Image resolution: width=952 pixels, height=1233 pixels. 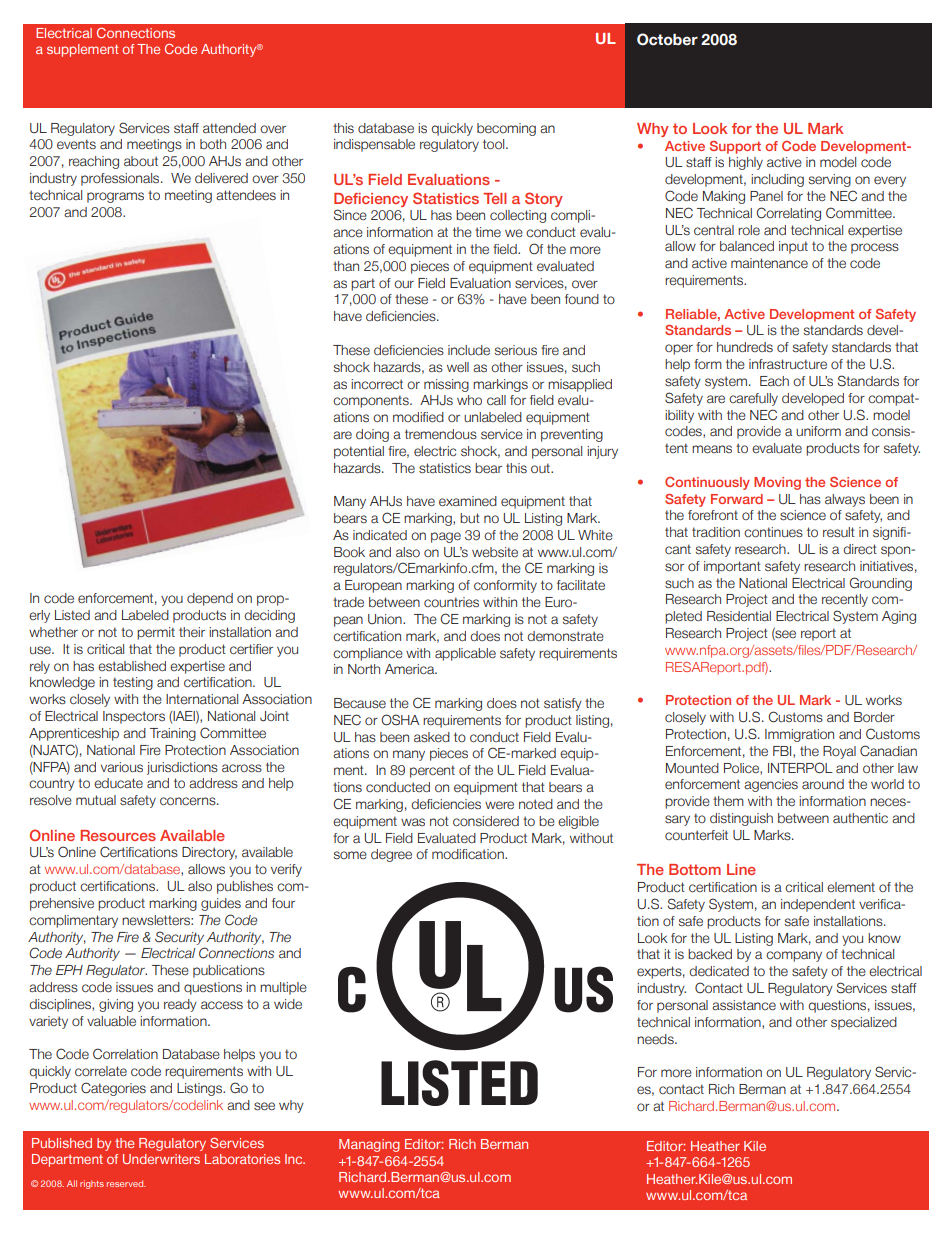 I want to click on were, so click(x=499, y=805).
